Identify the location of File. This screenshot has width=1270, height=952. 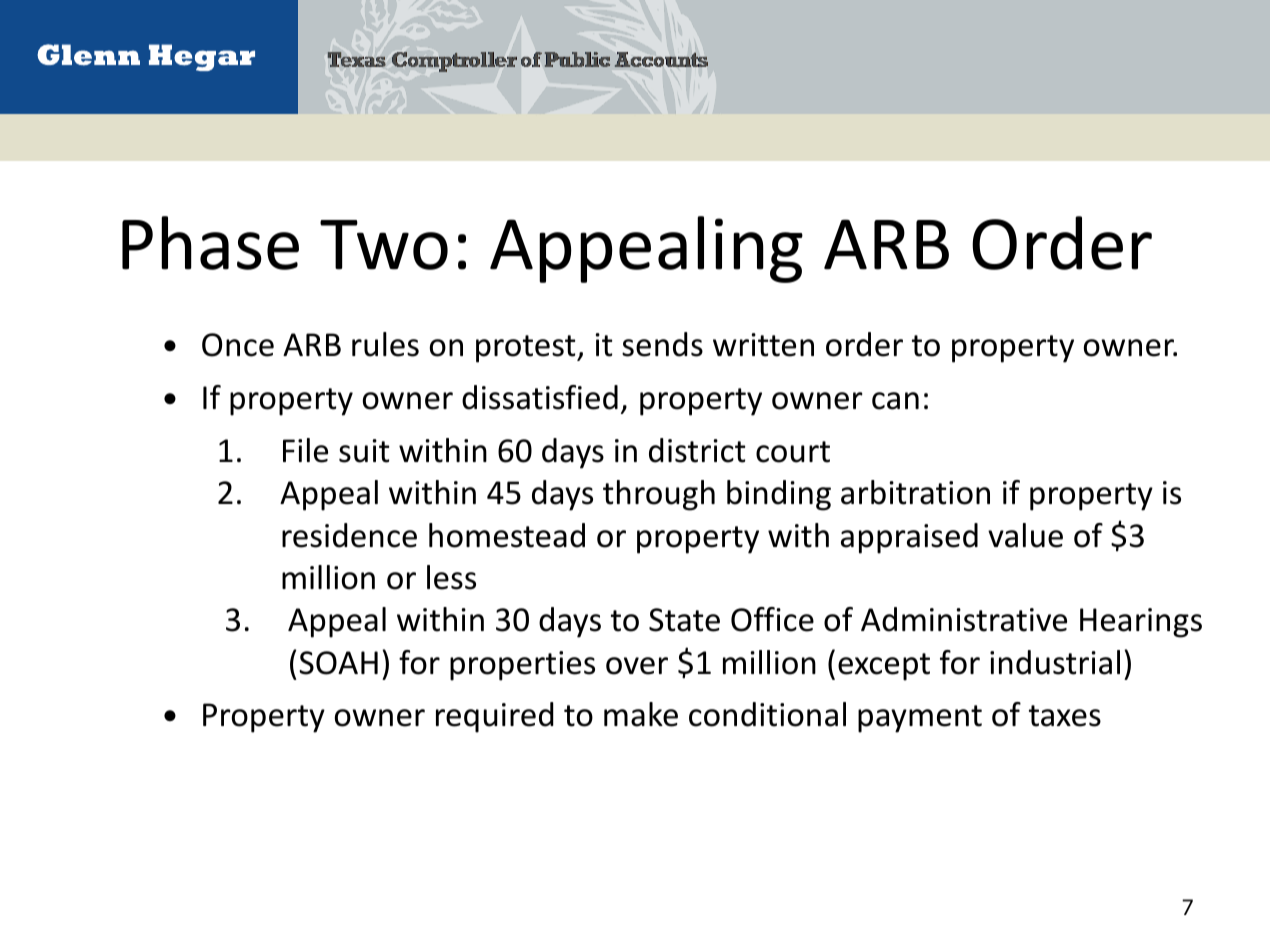
(305, 450).
